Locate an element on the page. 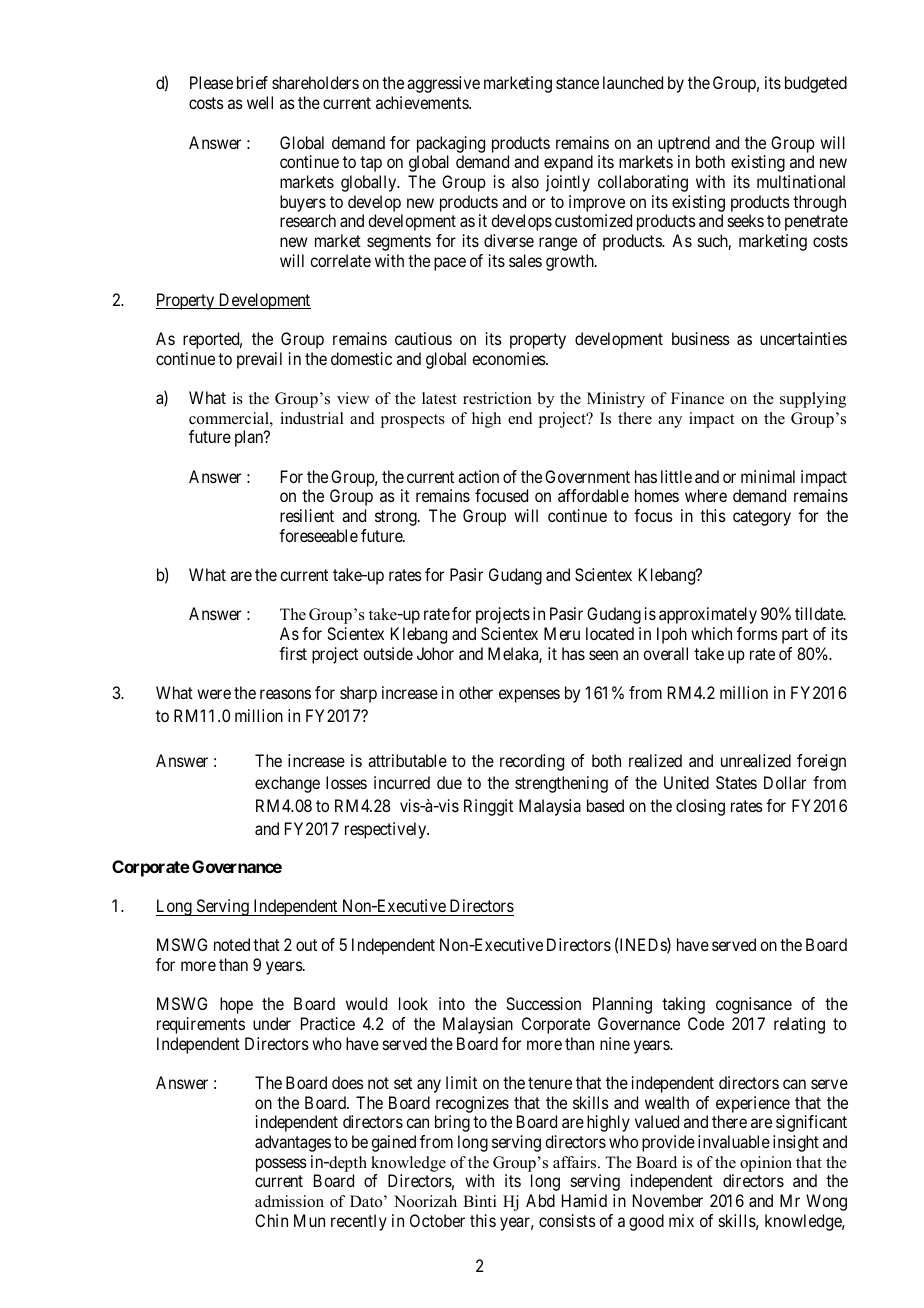 The image size is (924, 1308). well is located at coordinates (260, 102).
